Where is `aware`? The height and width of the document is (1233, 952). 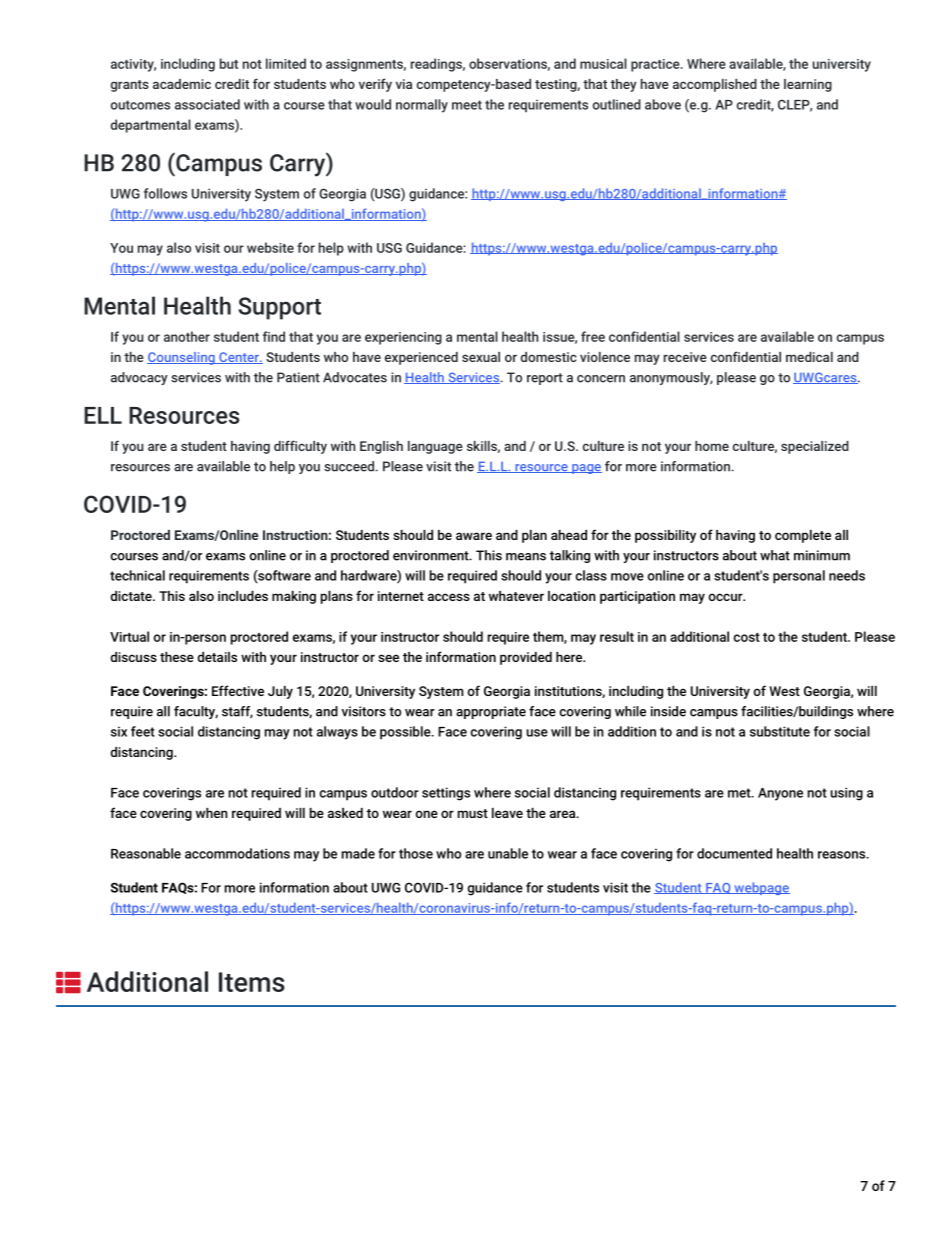
aware is located at coordinates (474, 536).
